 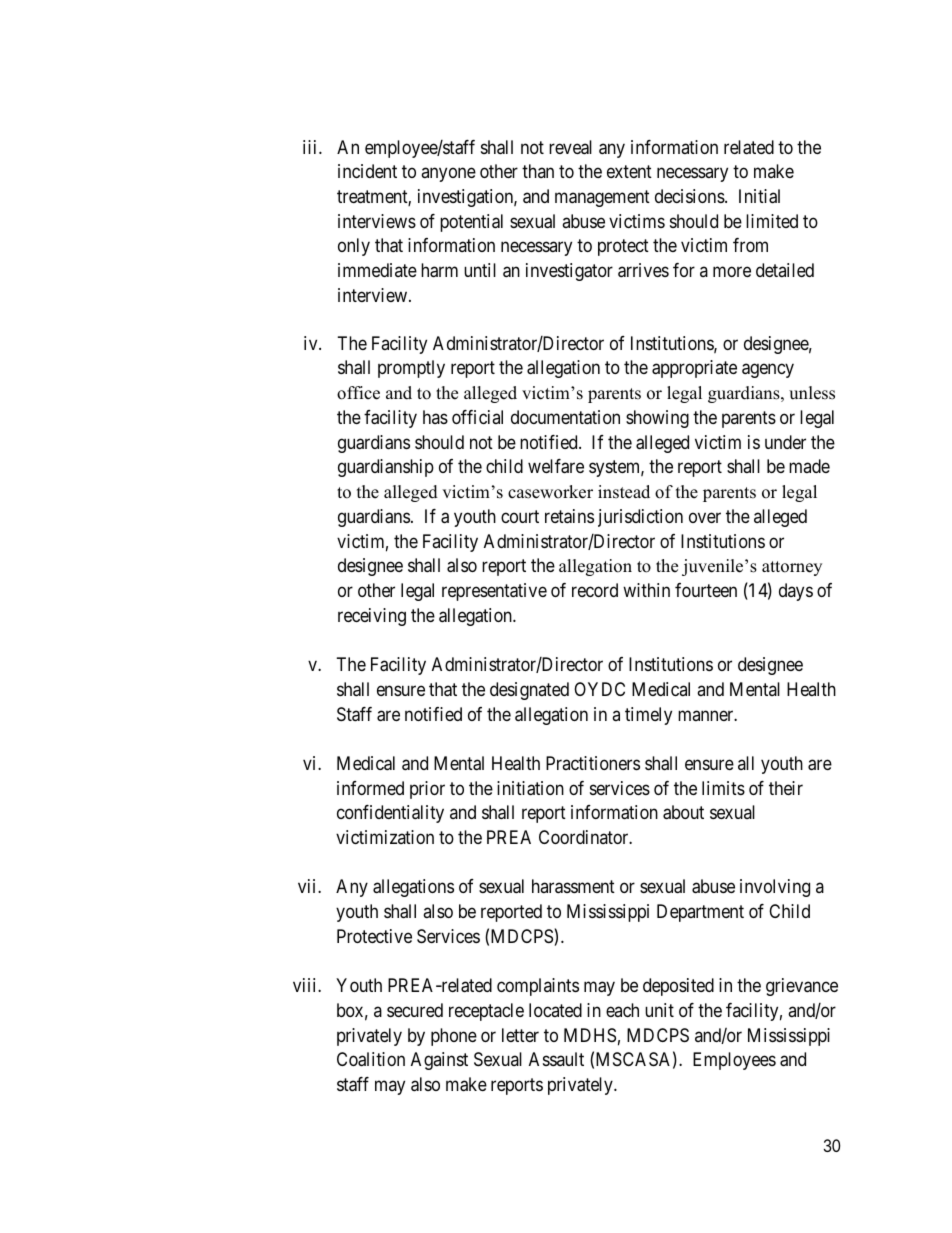 I want to click on days, so click(x=796, y=592).
